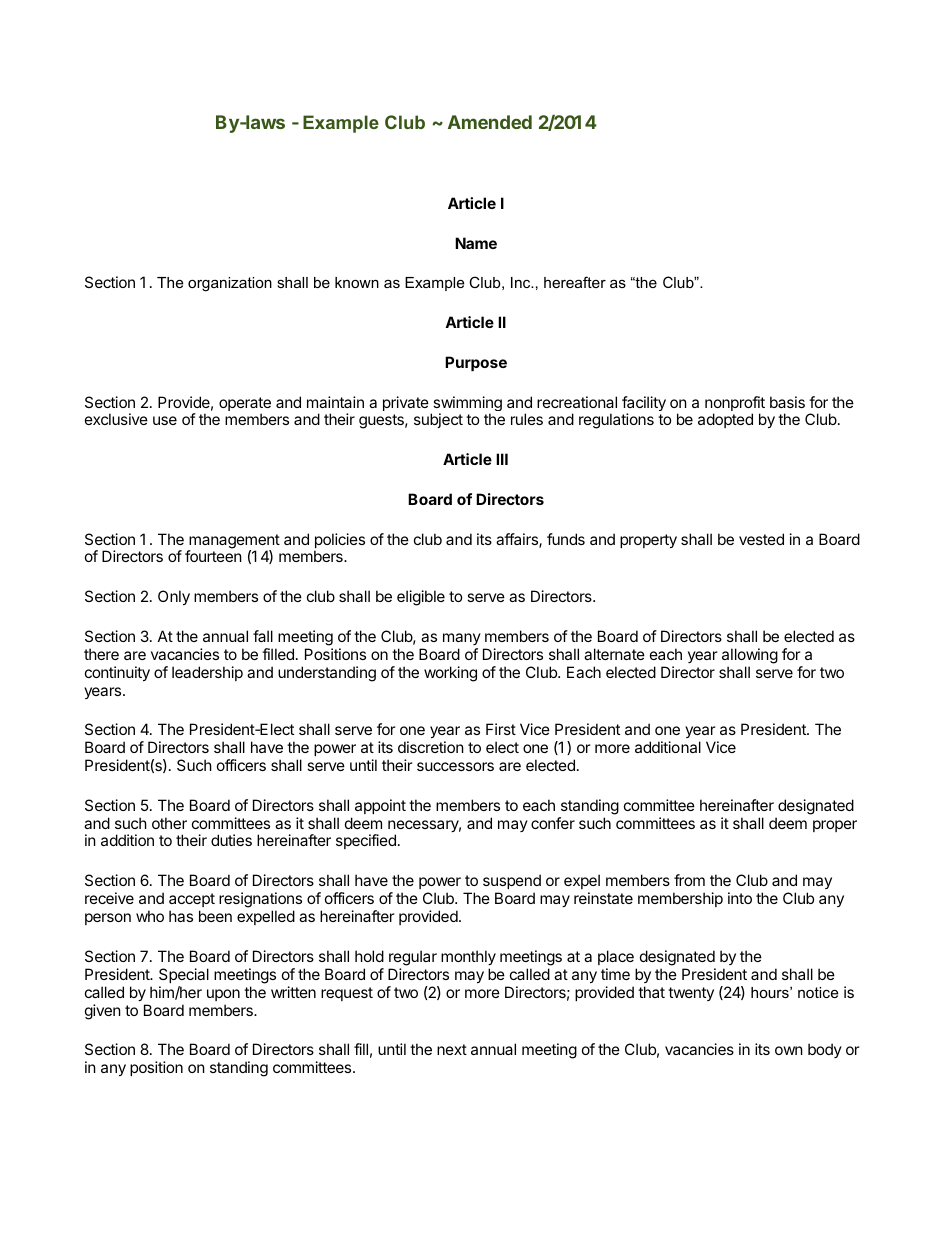 Image resolution: width=952 pixels, height=1233 pixels. I want to click on hereafter, so click(575, 282).
